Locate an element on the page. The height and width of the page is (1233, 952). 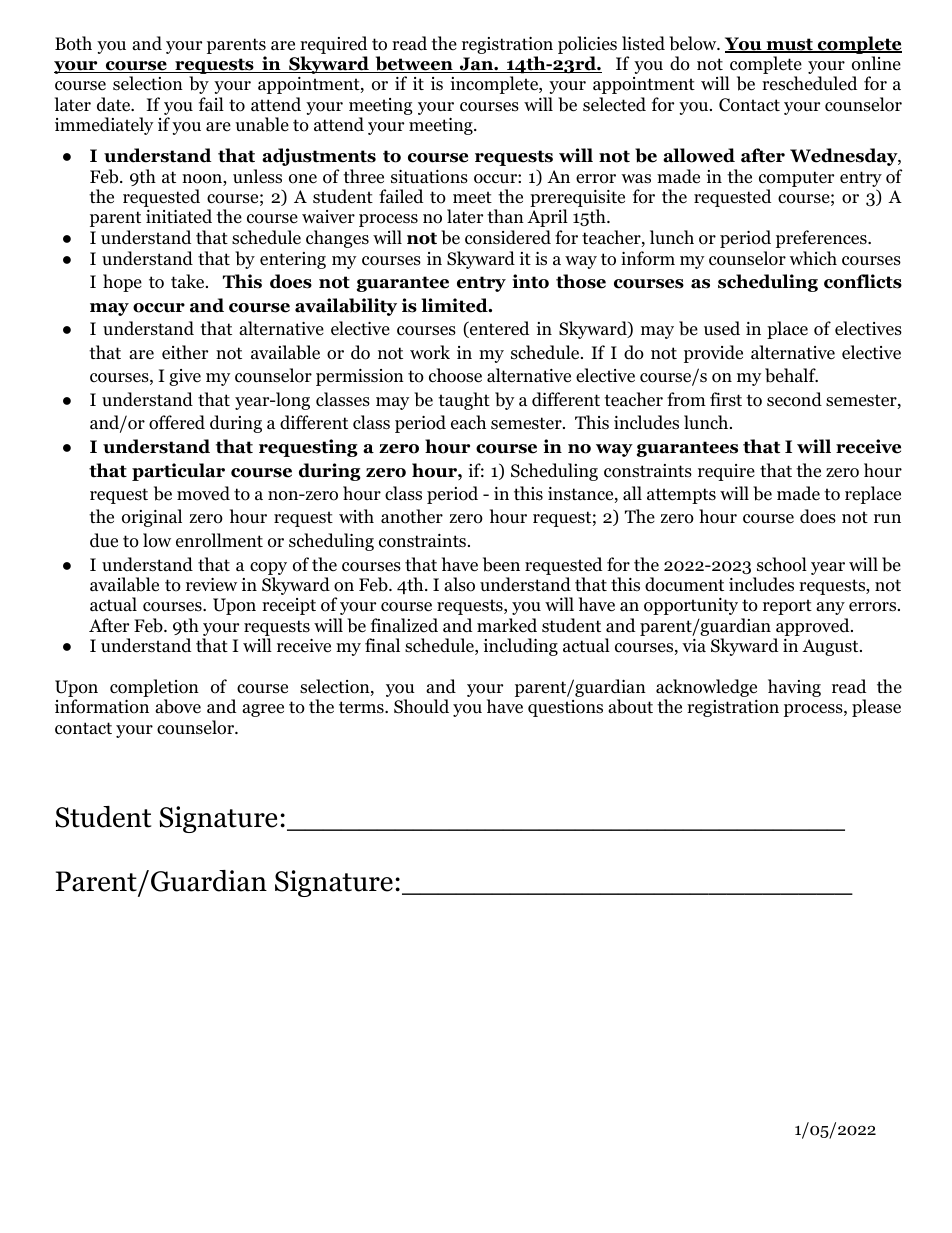
take is located at coordinates (189, 281).
